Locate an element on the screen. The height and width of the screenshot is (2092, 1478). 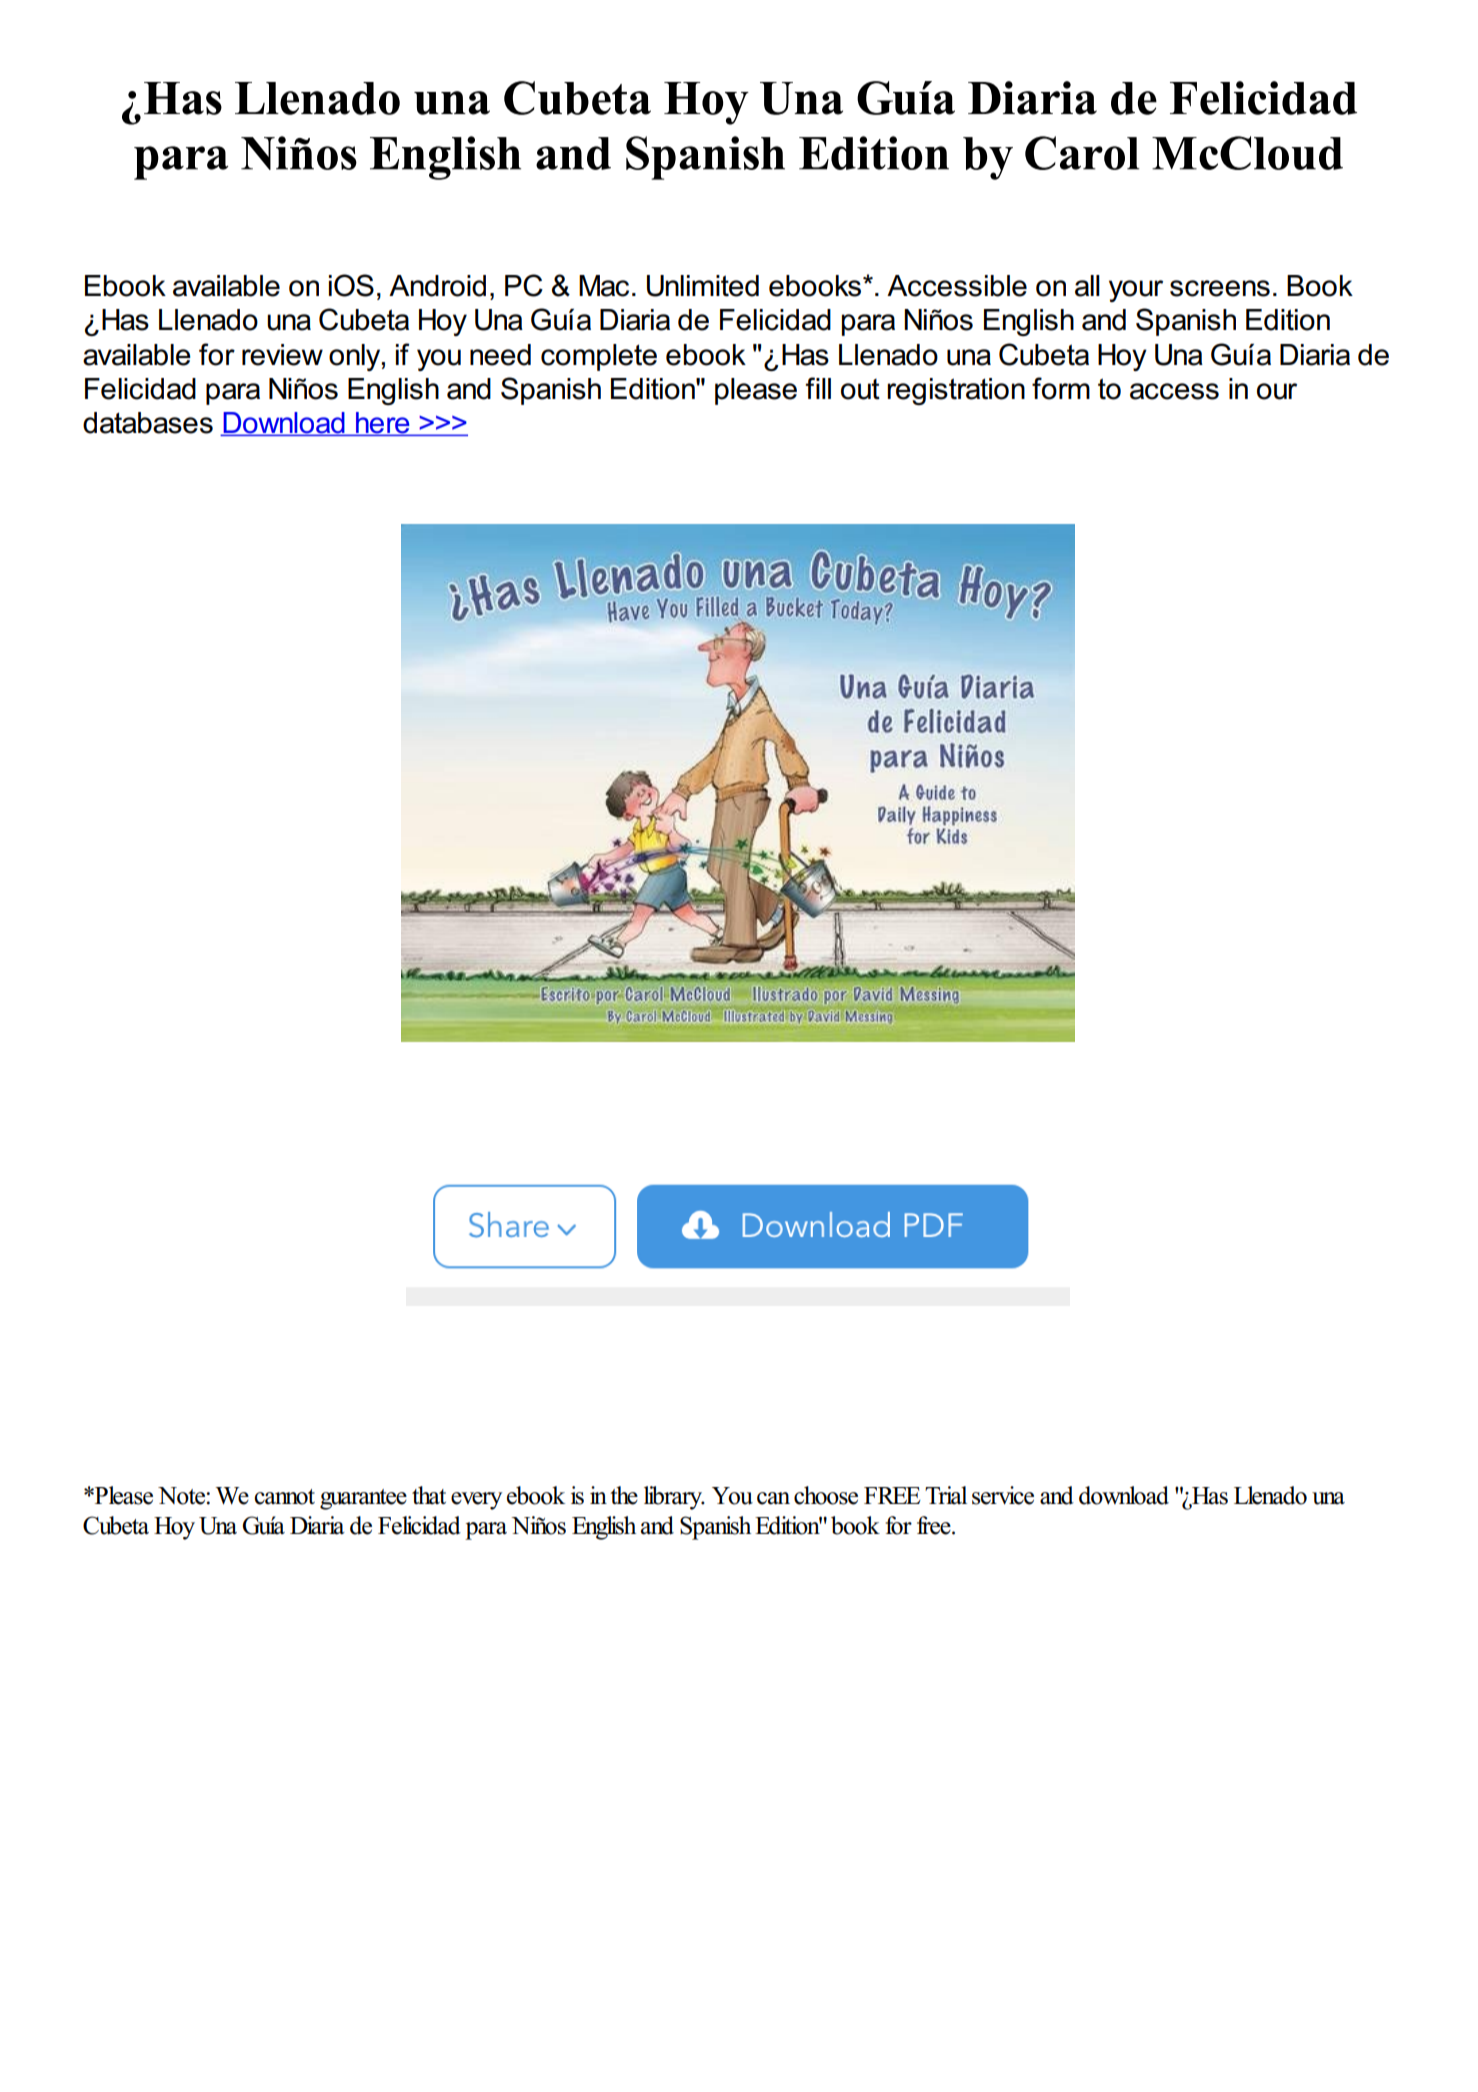
registration is located at coordinates (956, 391).
